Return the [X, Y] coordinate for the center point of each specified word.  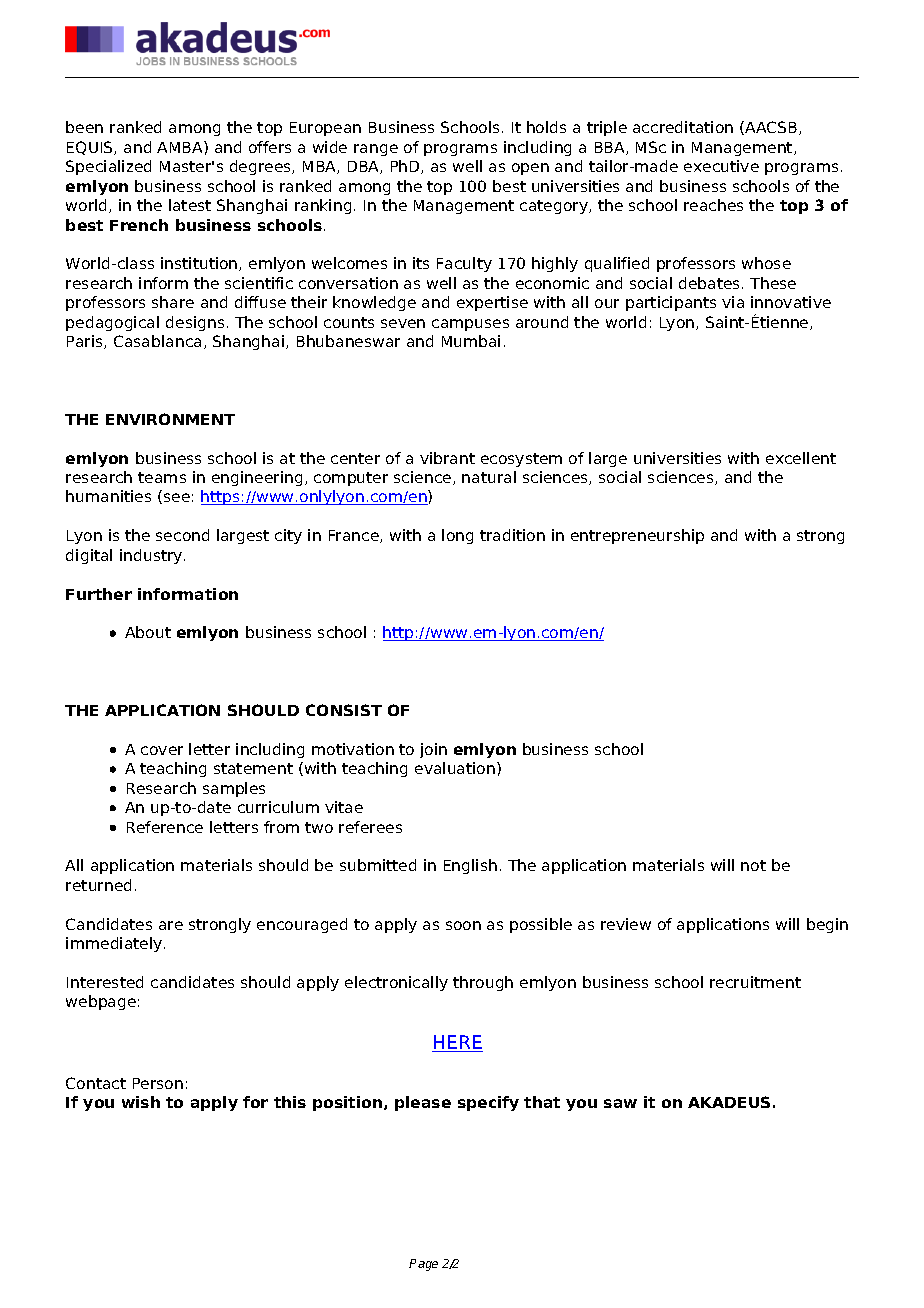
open [530, 169]
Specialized [108, 167]
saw [620, 1103]
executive [721, 166]
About [148, 632]
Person [158, 1083]
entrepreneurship [637, 536]
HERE [457, 1043]
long [457, 536]
